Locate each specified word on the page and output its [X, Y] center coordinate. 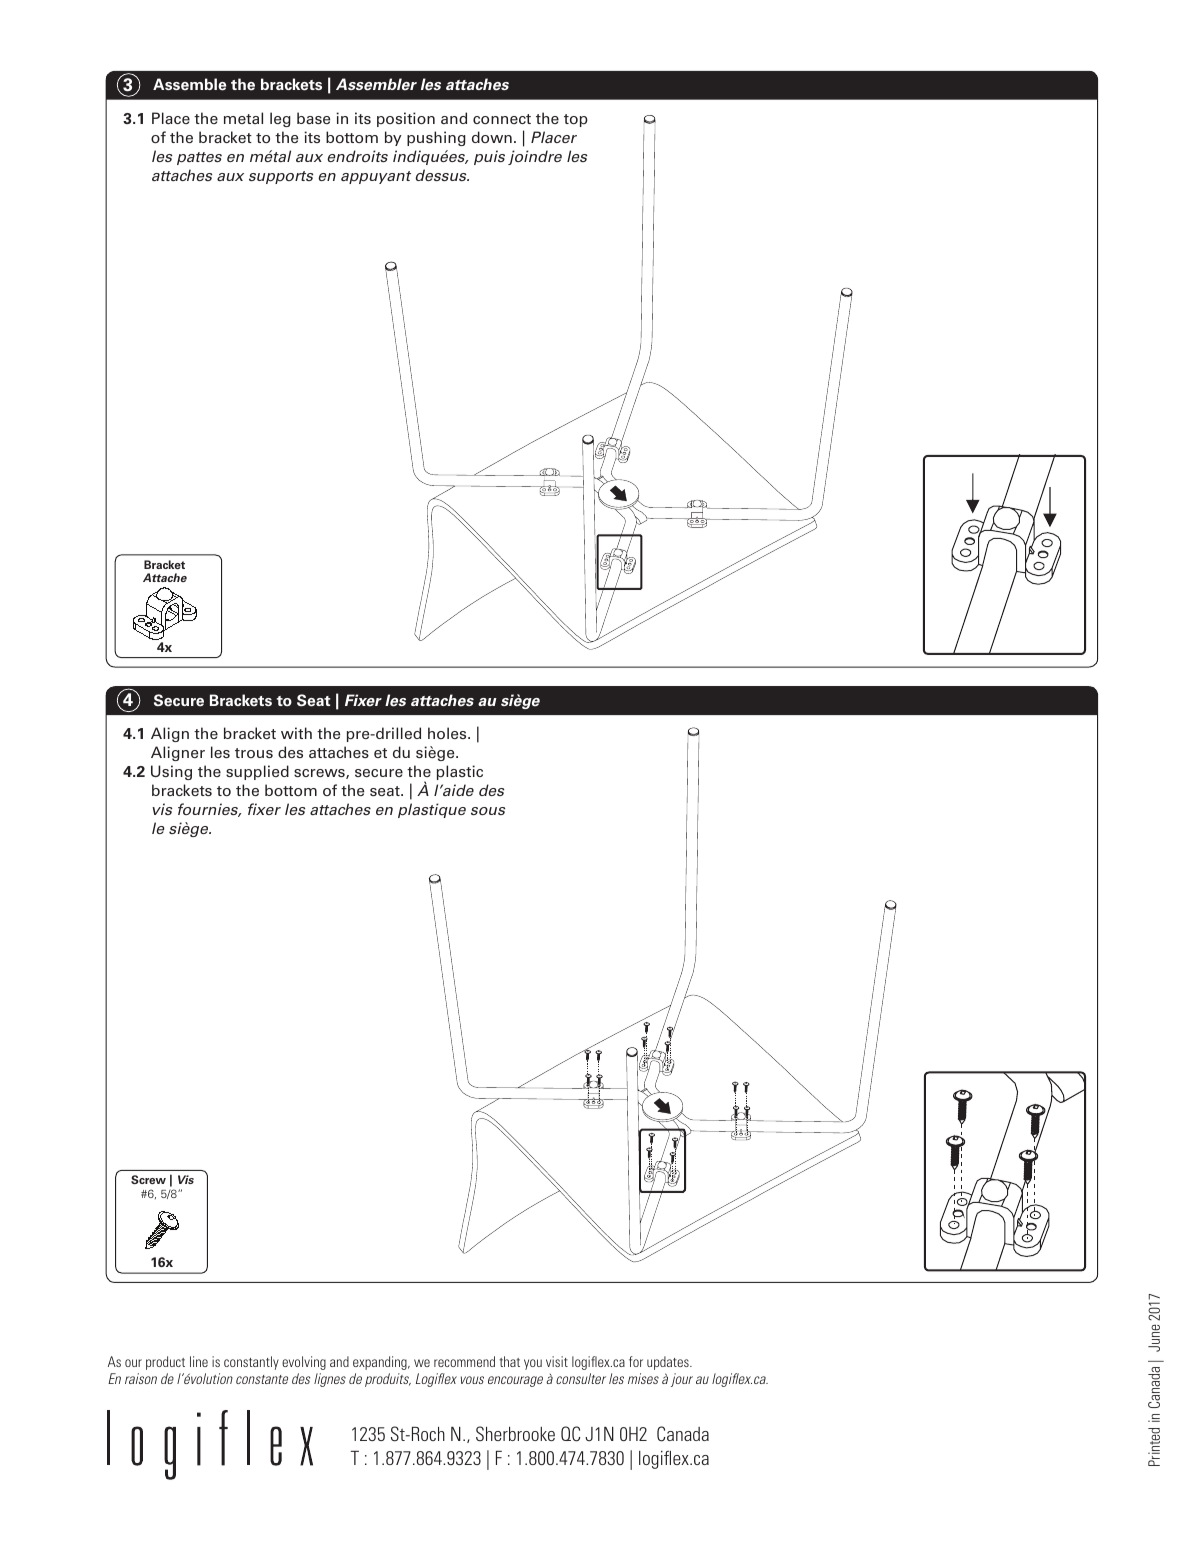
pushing [436, 138]
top [576, 120]
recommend [464, 1361]
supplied [257, 772]
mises [643, 1378]
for [636, 1361]
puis [489, 157]
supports [281, 177]
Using [171, 772]
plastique [432, 810]
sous [488, 811]
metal [243, 118]
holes [448, 733]
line [199, 1361]
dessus [442, 175]
